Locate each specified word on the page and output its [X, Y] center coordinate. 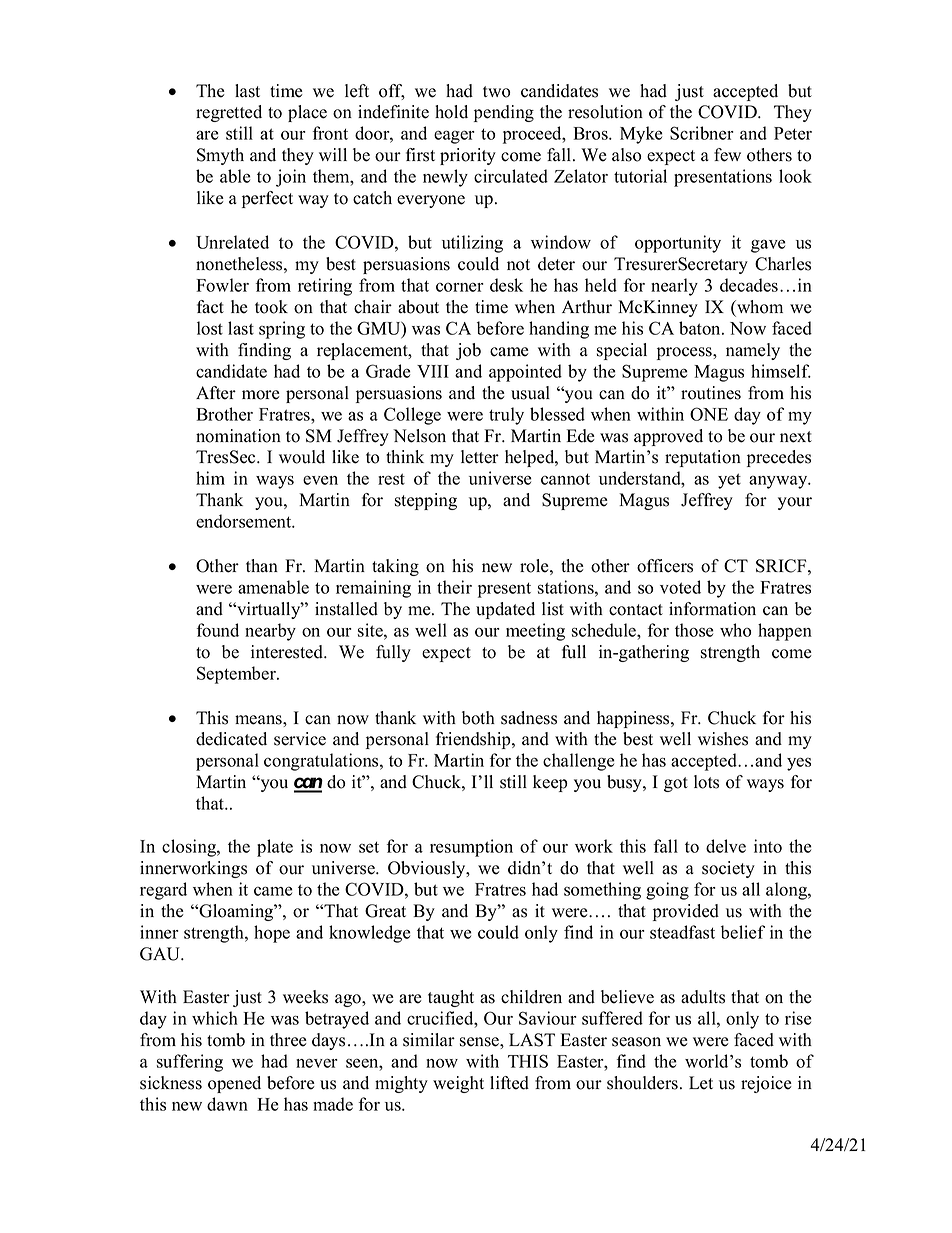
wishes [723, 739]
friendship [474, 740]
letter [480, 457]
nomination [238, 436]
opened [234, 1084]
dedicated [231, 739]
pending [504, 113]
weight [458, 1084]
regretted [229, 113]
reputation [703, 458]
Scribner [702, 133]
